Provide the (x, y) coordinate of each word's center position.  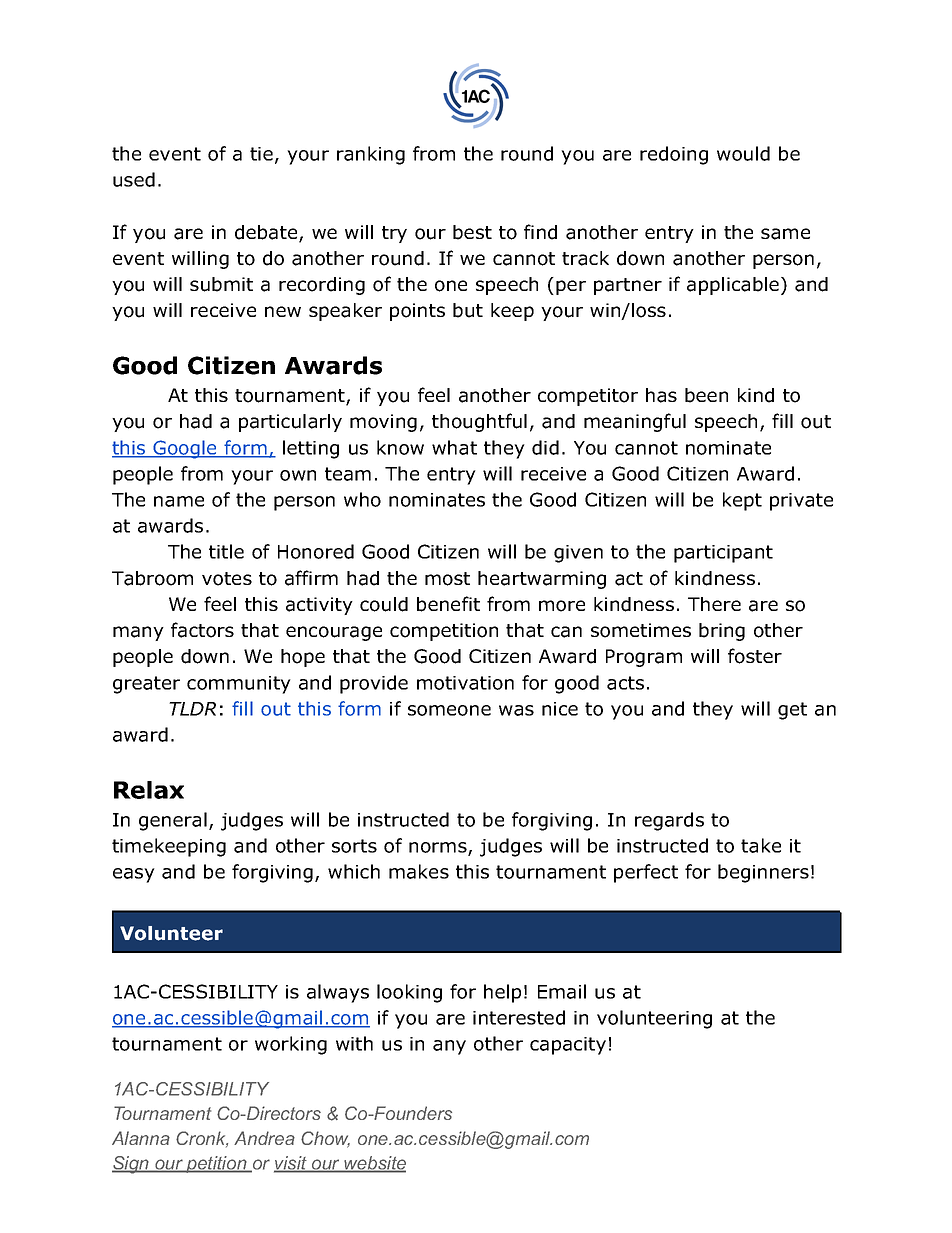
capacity (568, 1046)
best (472, 232)
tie (261, 154)
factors (202, 630)
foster (755, 656)
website (374, 1164)
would (743, 153)
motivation (465, 683)
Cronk (202, 1139)
